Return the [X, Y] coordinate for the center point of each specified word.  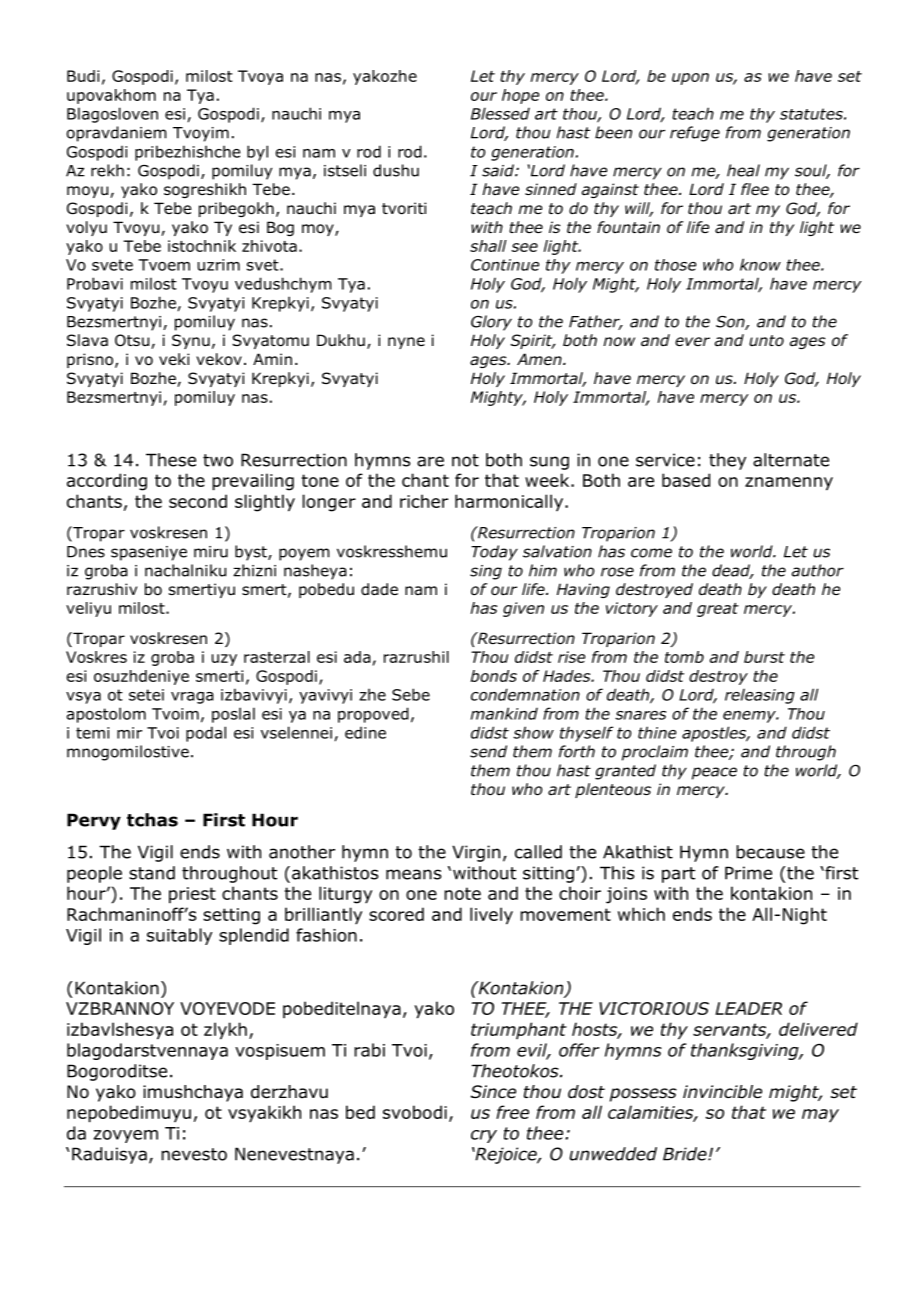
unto [766, 341]
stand [152, 873]
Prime [748, 873]
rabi [369, 1050]
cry [484, 1136]
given [523, 609]
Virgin [476, 853]
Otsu [132, 340]
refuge [695, 134]
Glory [491, 323]
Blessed [500, 113]
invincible [722, 1092]
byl [257, 153]
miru [211, 552]
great [718, 610]
